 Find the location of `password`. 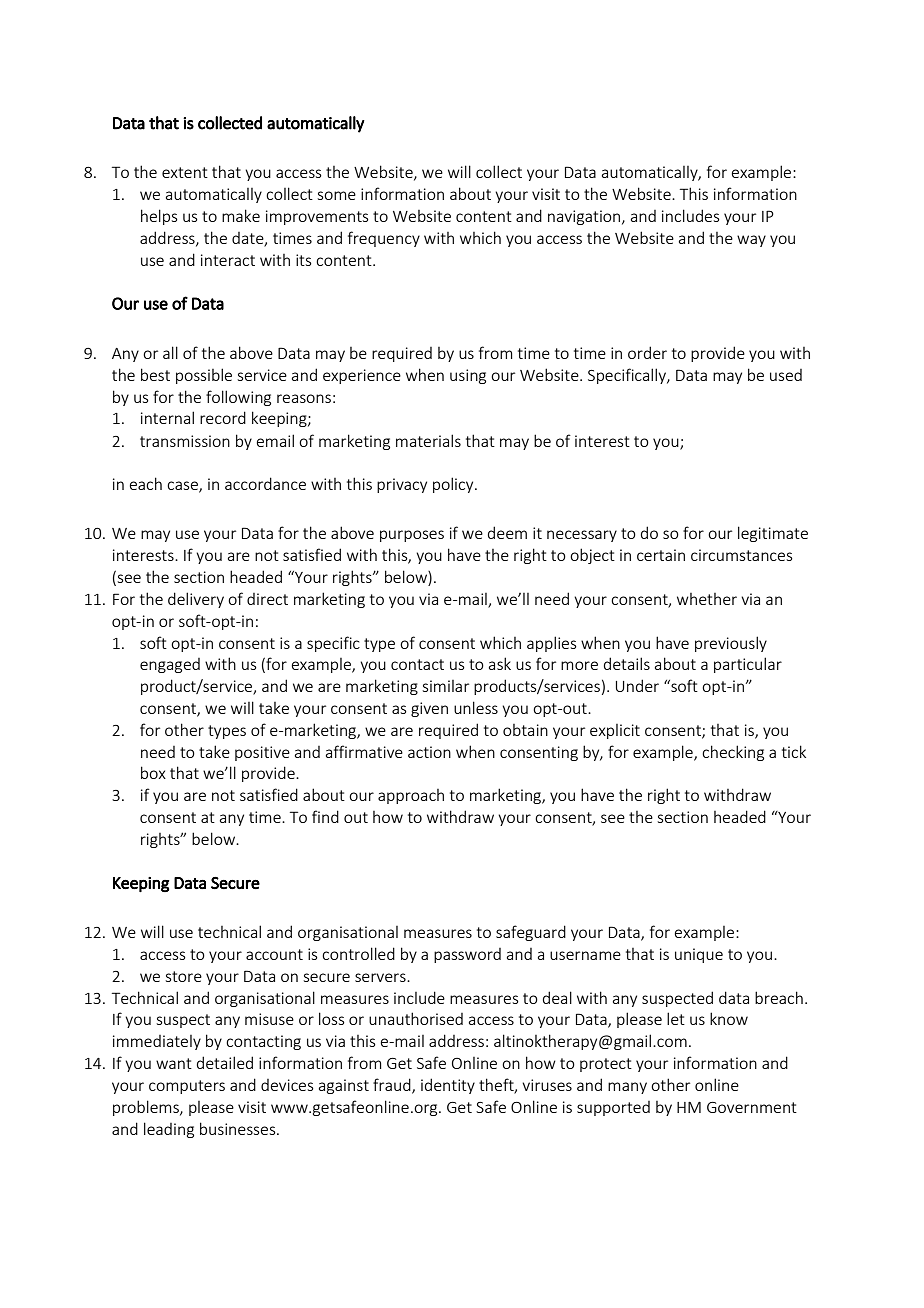

password is located at coordinates (467, 955).
